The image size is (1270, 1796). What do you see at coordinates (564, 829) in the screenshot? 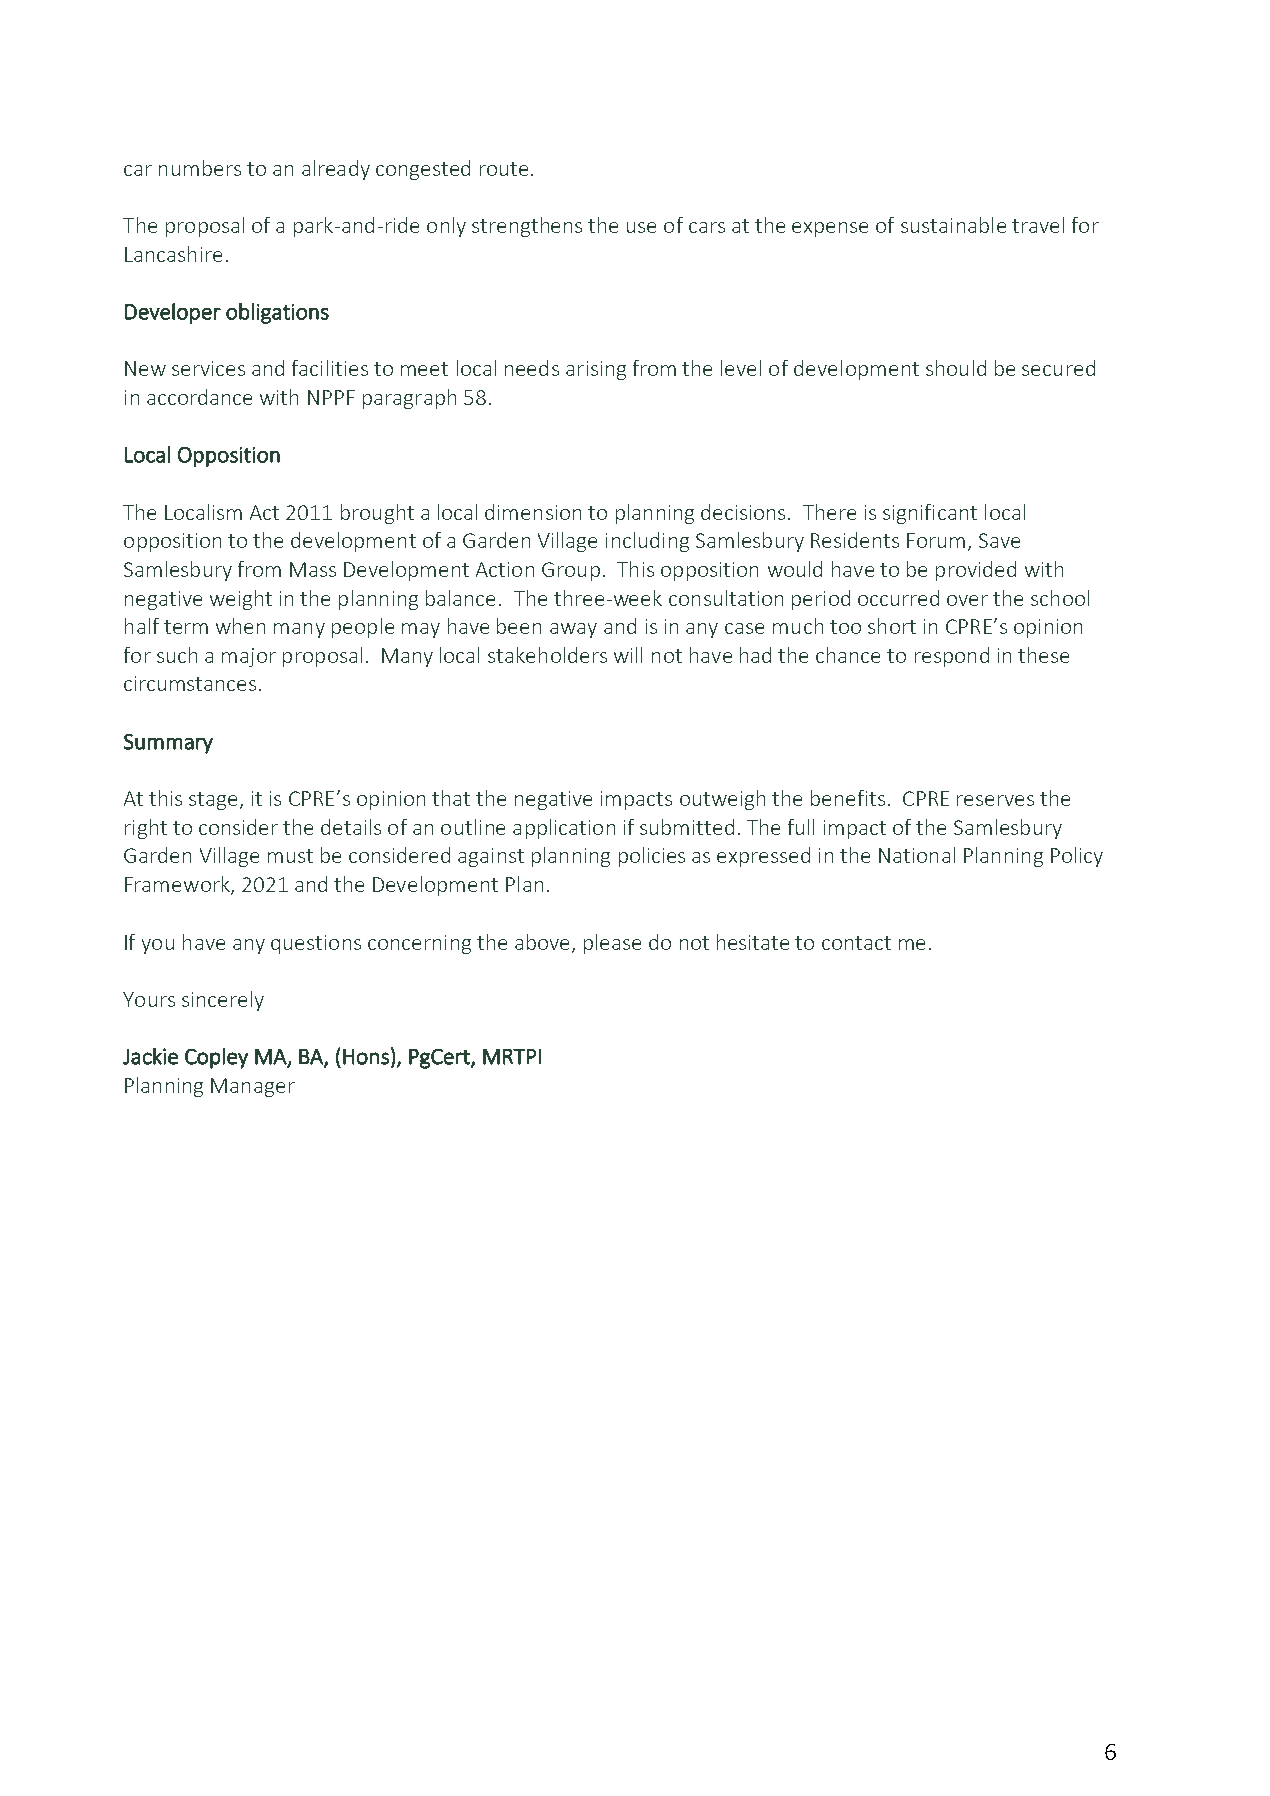
I see `application` at bounding box center [564, 829].
